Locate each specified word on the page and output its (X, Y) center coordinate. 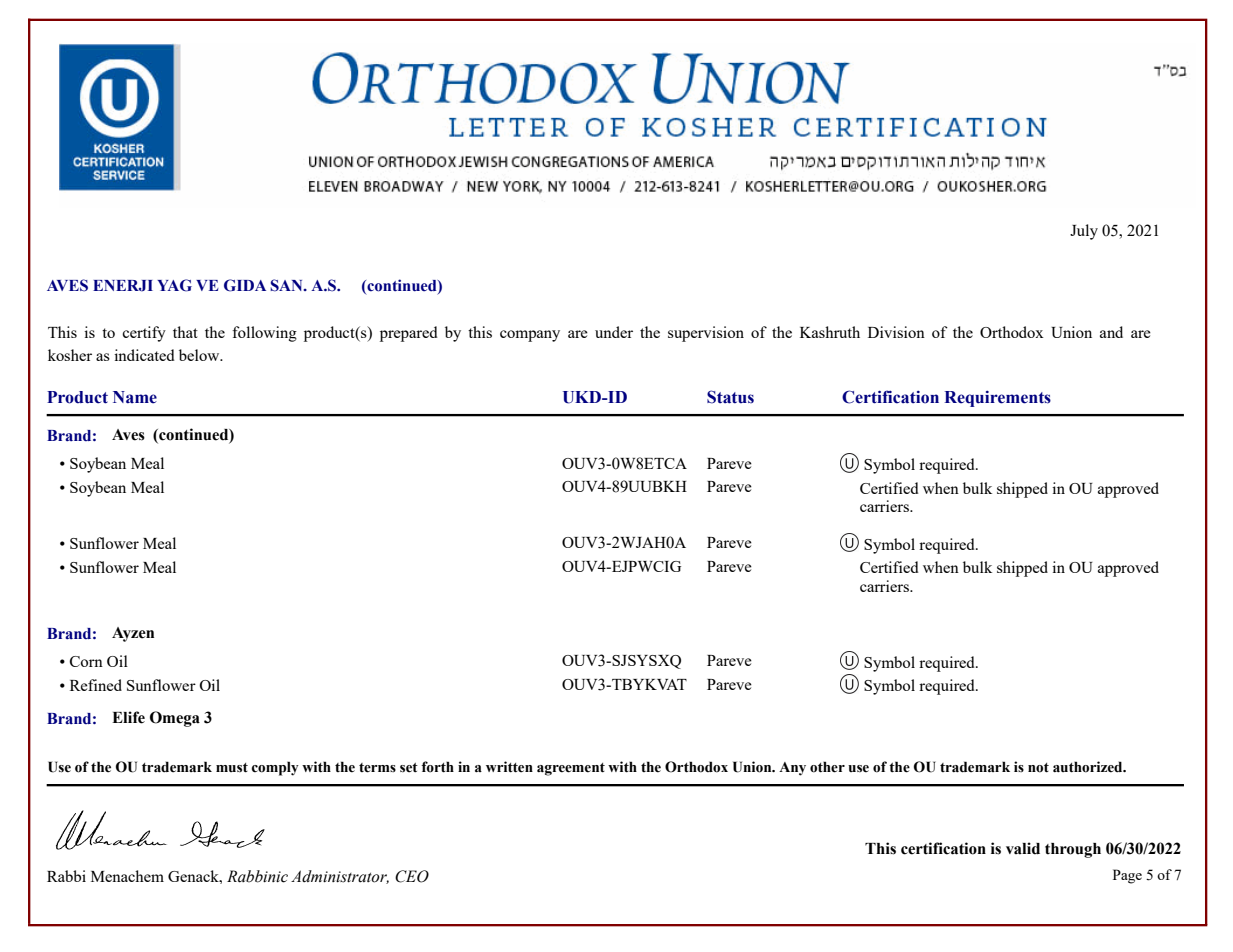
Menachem (127, 876)
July (1084, 232)
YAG (174, 285)
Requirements (997, 398)
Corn (86, 661)
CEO (412, 876)
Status (730, 397)
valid (1023, 848)
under (614, 332)
